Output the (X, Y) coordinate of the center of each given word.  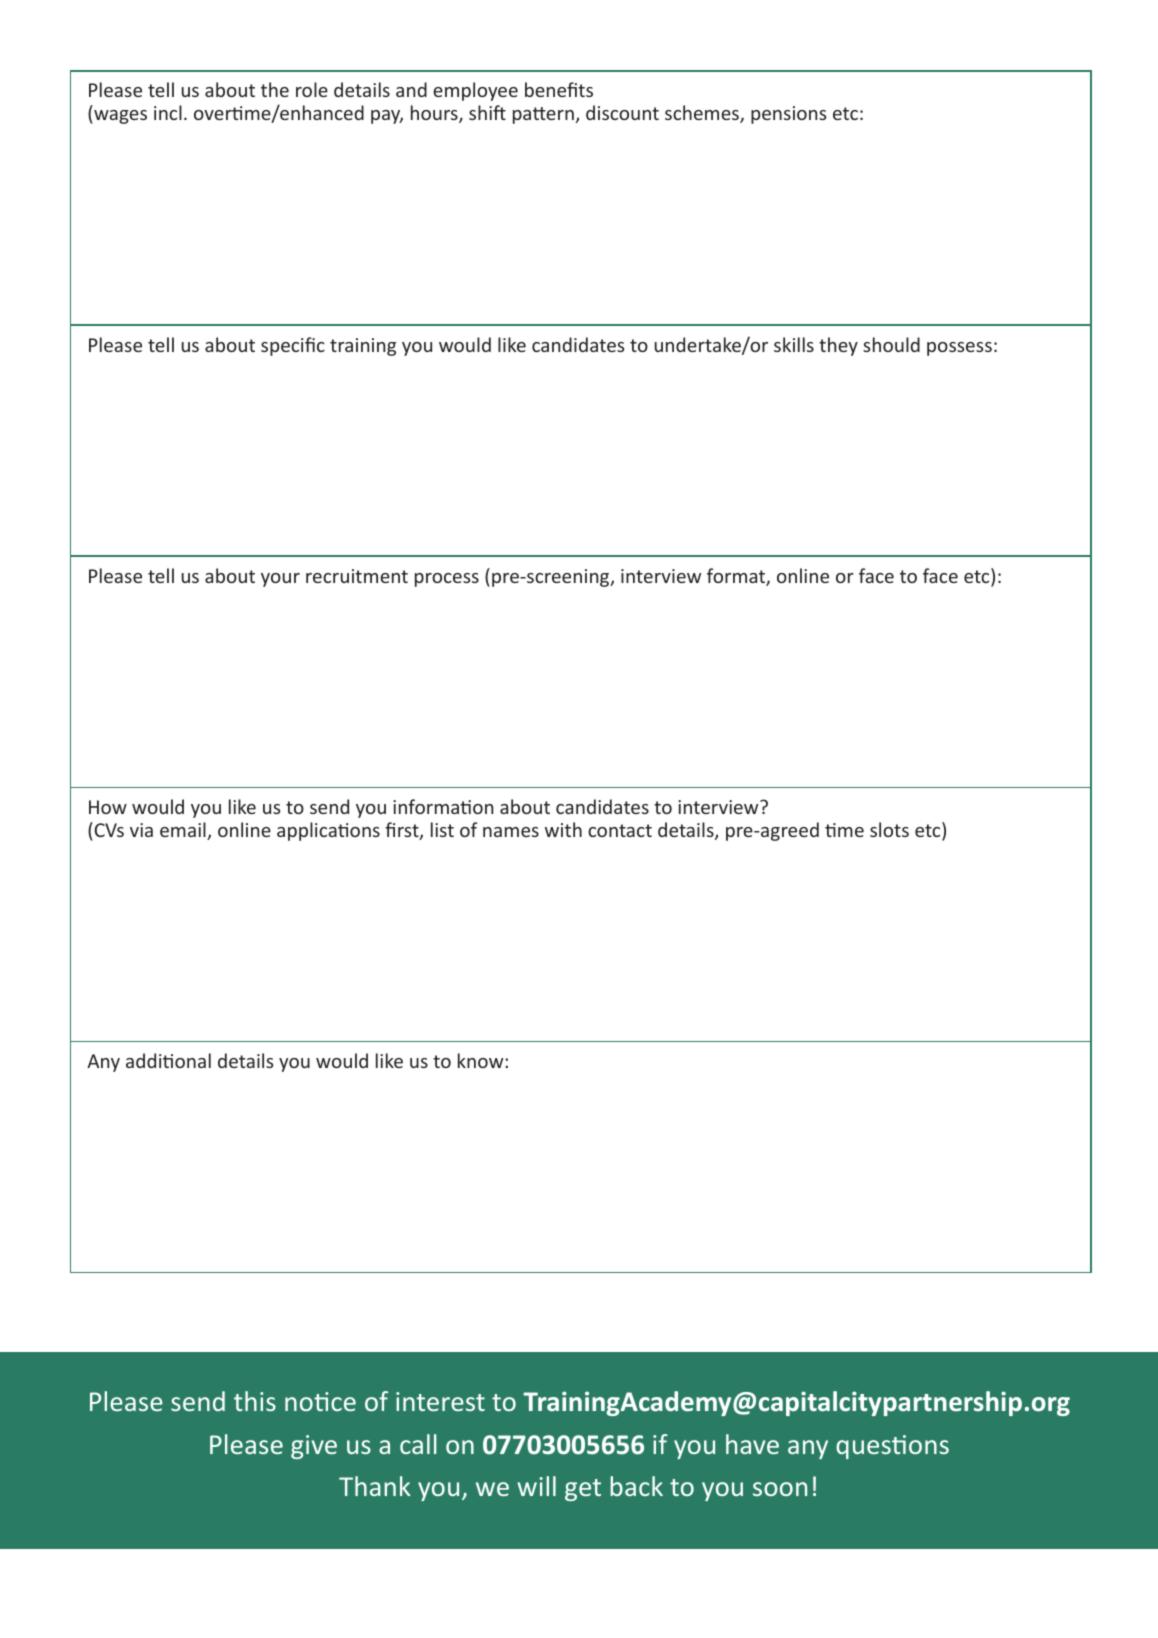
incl (168, 112)
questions (892, 1447)
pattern (543, 115)
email (184, 831)
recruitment (357, 576)
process (447, 580)
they (838, 346)
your (280, 580)
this (255, 1401)
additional (168, 1060)
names (511, 832)
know (482, 1060)
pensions (788, 115)
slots (889, 829)
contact (620, 830)
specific (293, 346)
